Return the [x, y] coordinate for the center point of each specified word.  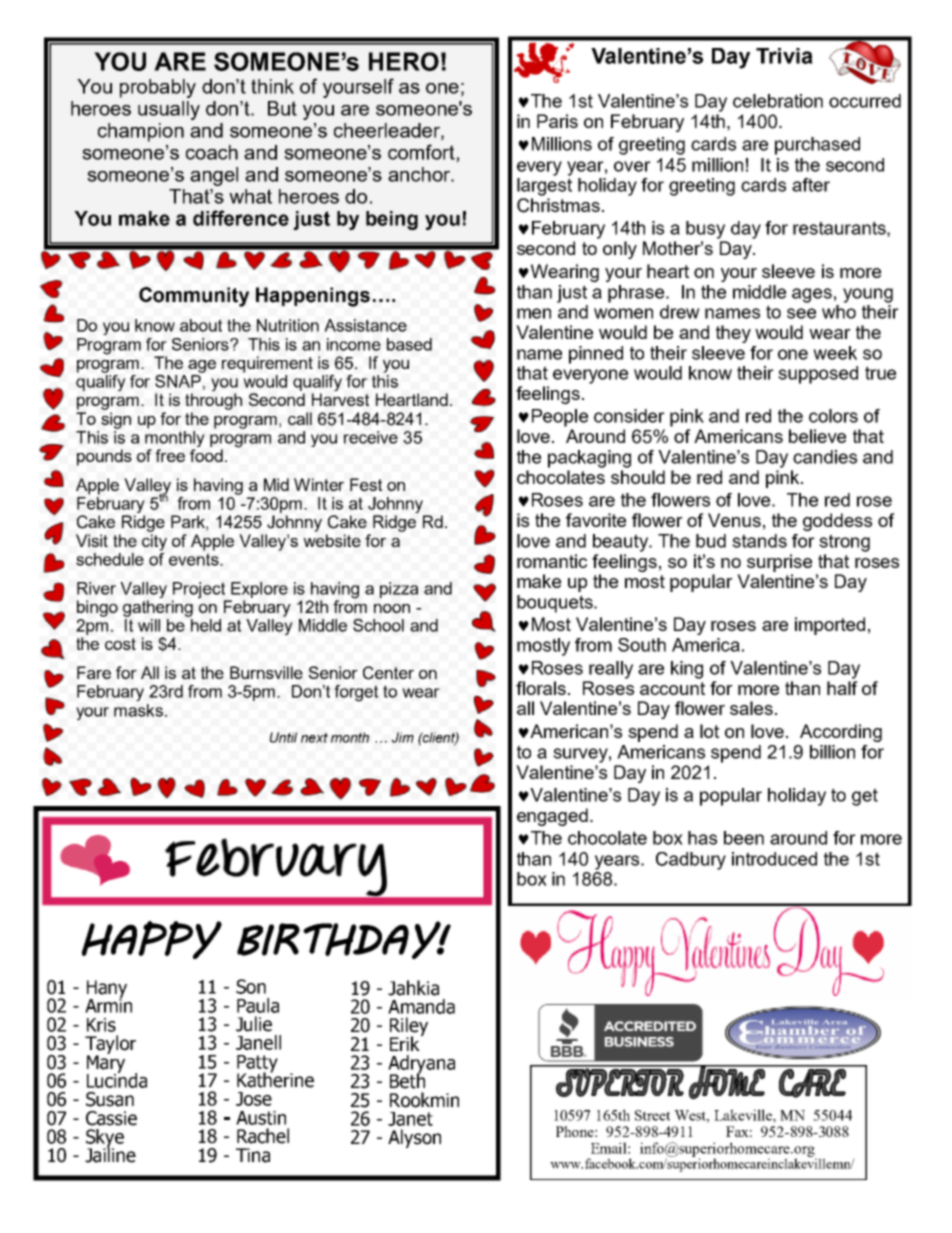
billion [832, 752]
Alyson [414, 1138]
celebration [778, 101]
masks [140, 710]
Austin [261, 1118]
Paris [557, 121]
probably [158, 88]
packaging [589, 459]
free [170, 455]
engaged [552, 817]
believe [817, 436]
